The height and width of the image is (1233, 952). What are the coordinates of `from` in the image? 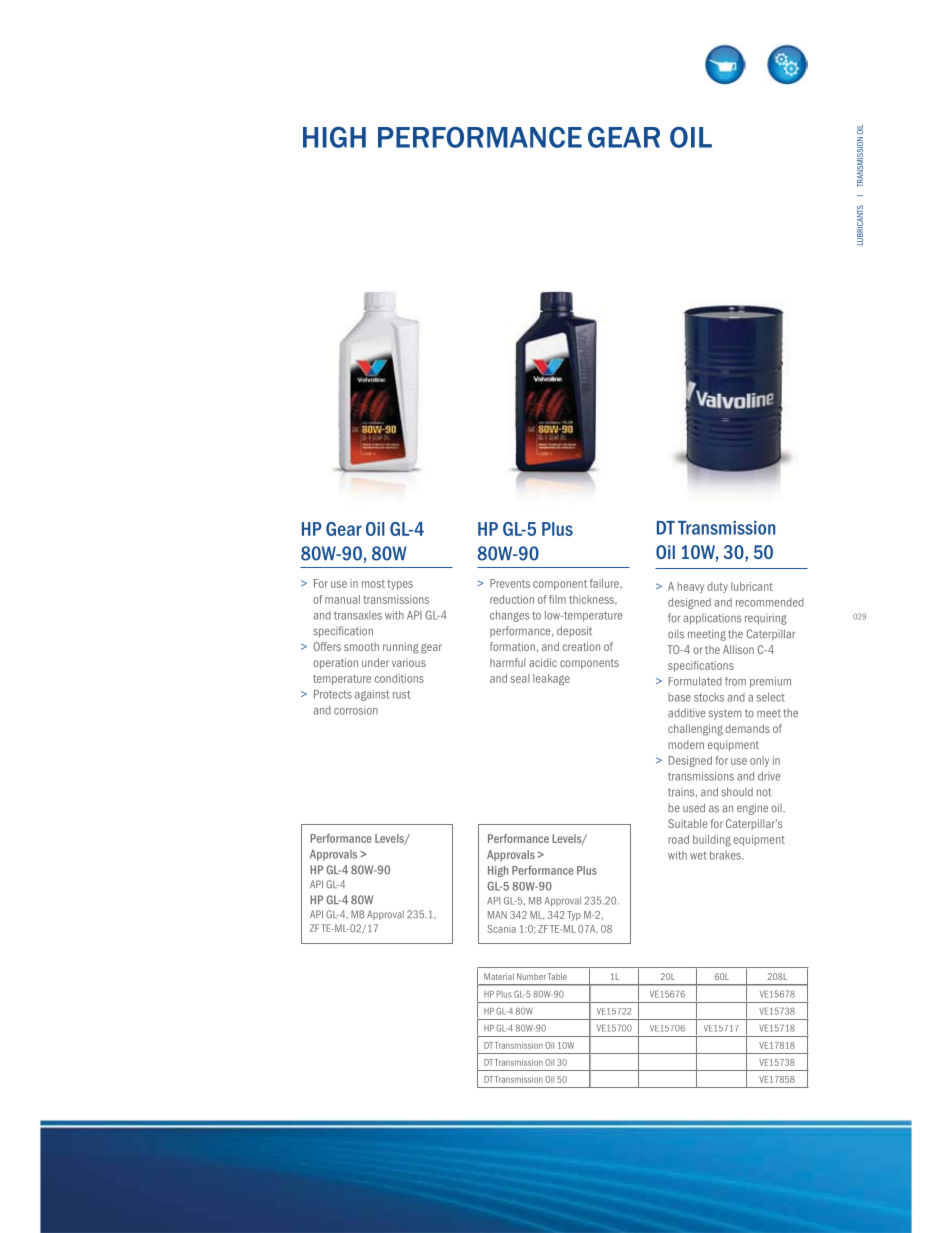 It's located at (735, 681).
